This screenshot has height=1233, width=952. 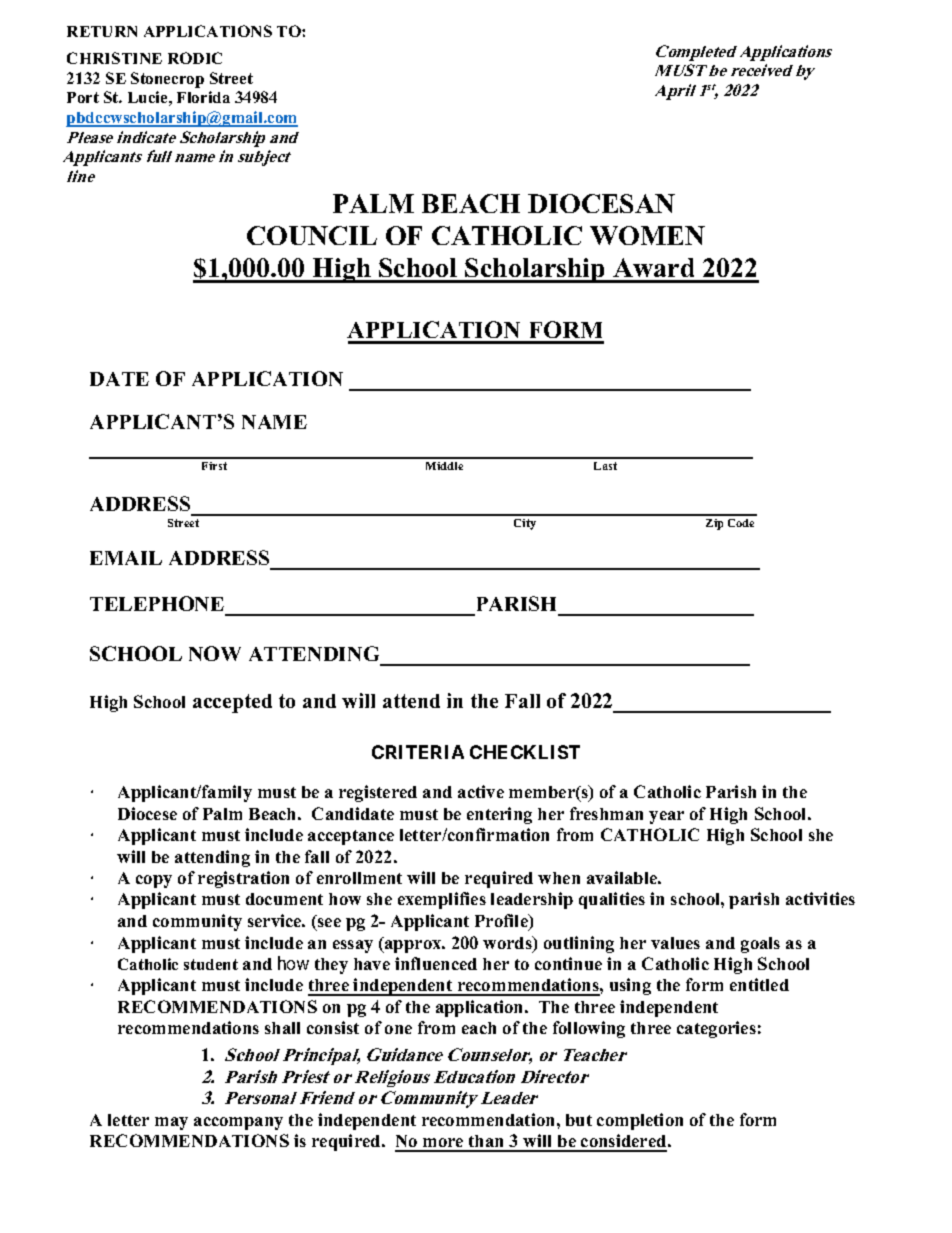 What do you see at coordinates (666, 817) in the screenshot?
I see `year` at bounding box center [666, 817].
